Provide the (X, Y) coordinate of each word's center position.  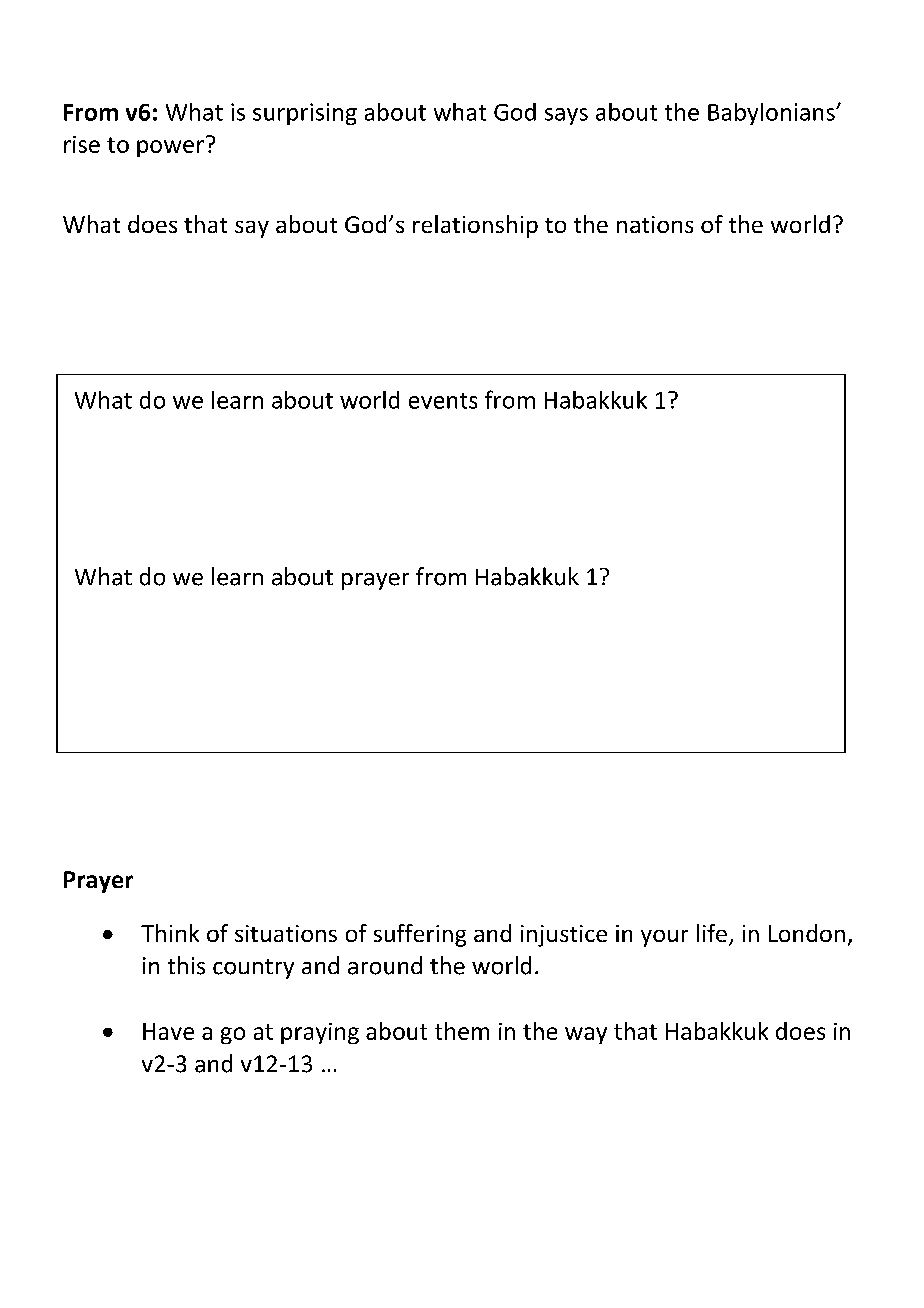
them (462, 1031)
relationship (475, 226)
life (712, 933)
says (566, 116)
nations (655, 224)
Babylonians (772, 114)
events (443, 401)
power (170, 148)
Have (168, 1031)
